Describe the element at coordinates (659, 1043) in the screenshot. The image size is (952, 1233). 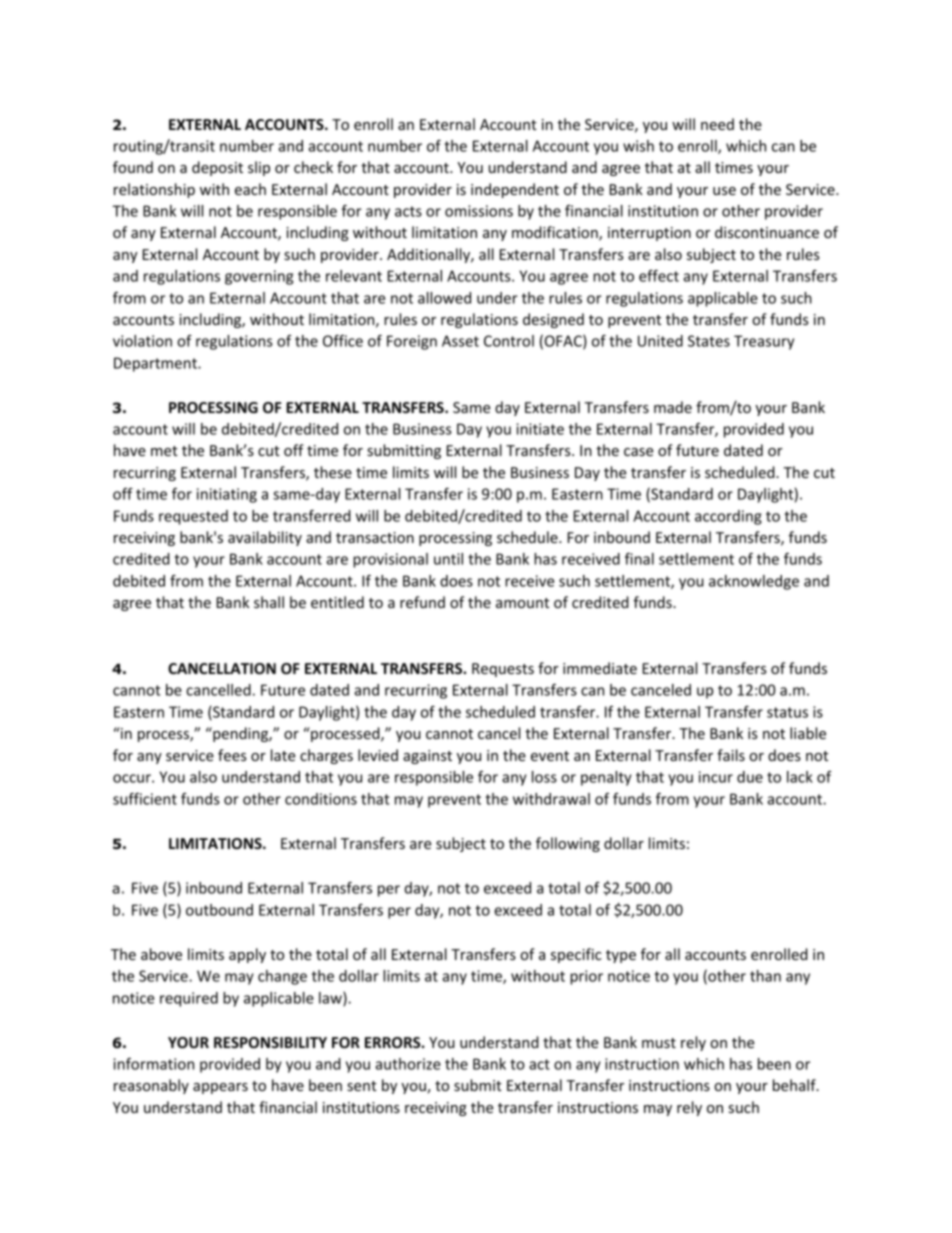
I see `must` at that location.
